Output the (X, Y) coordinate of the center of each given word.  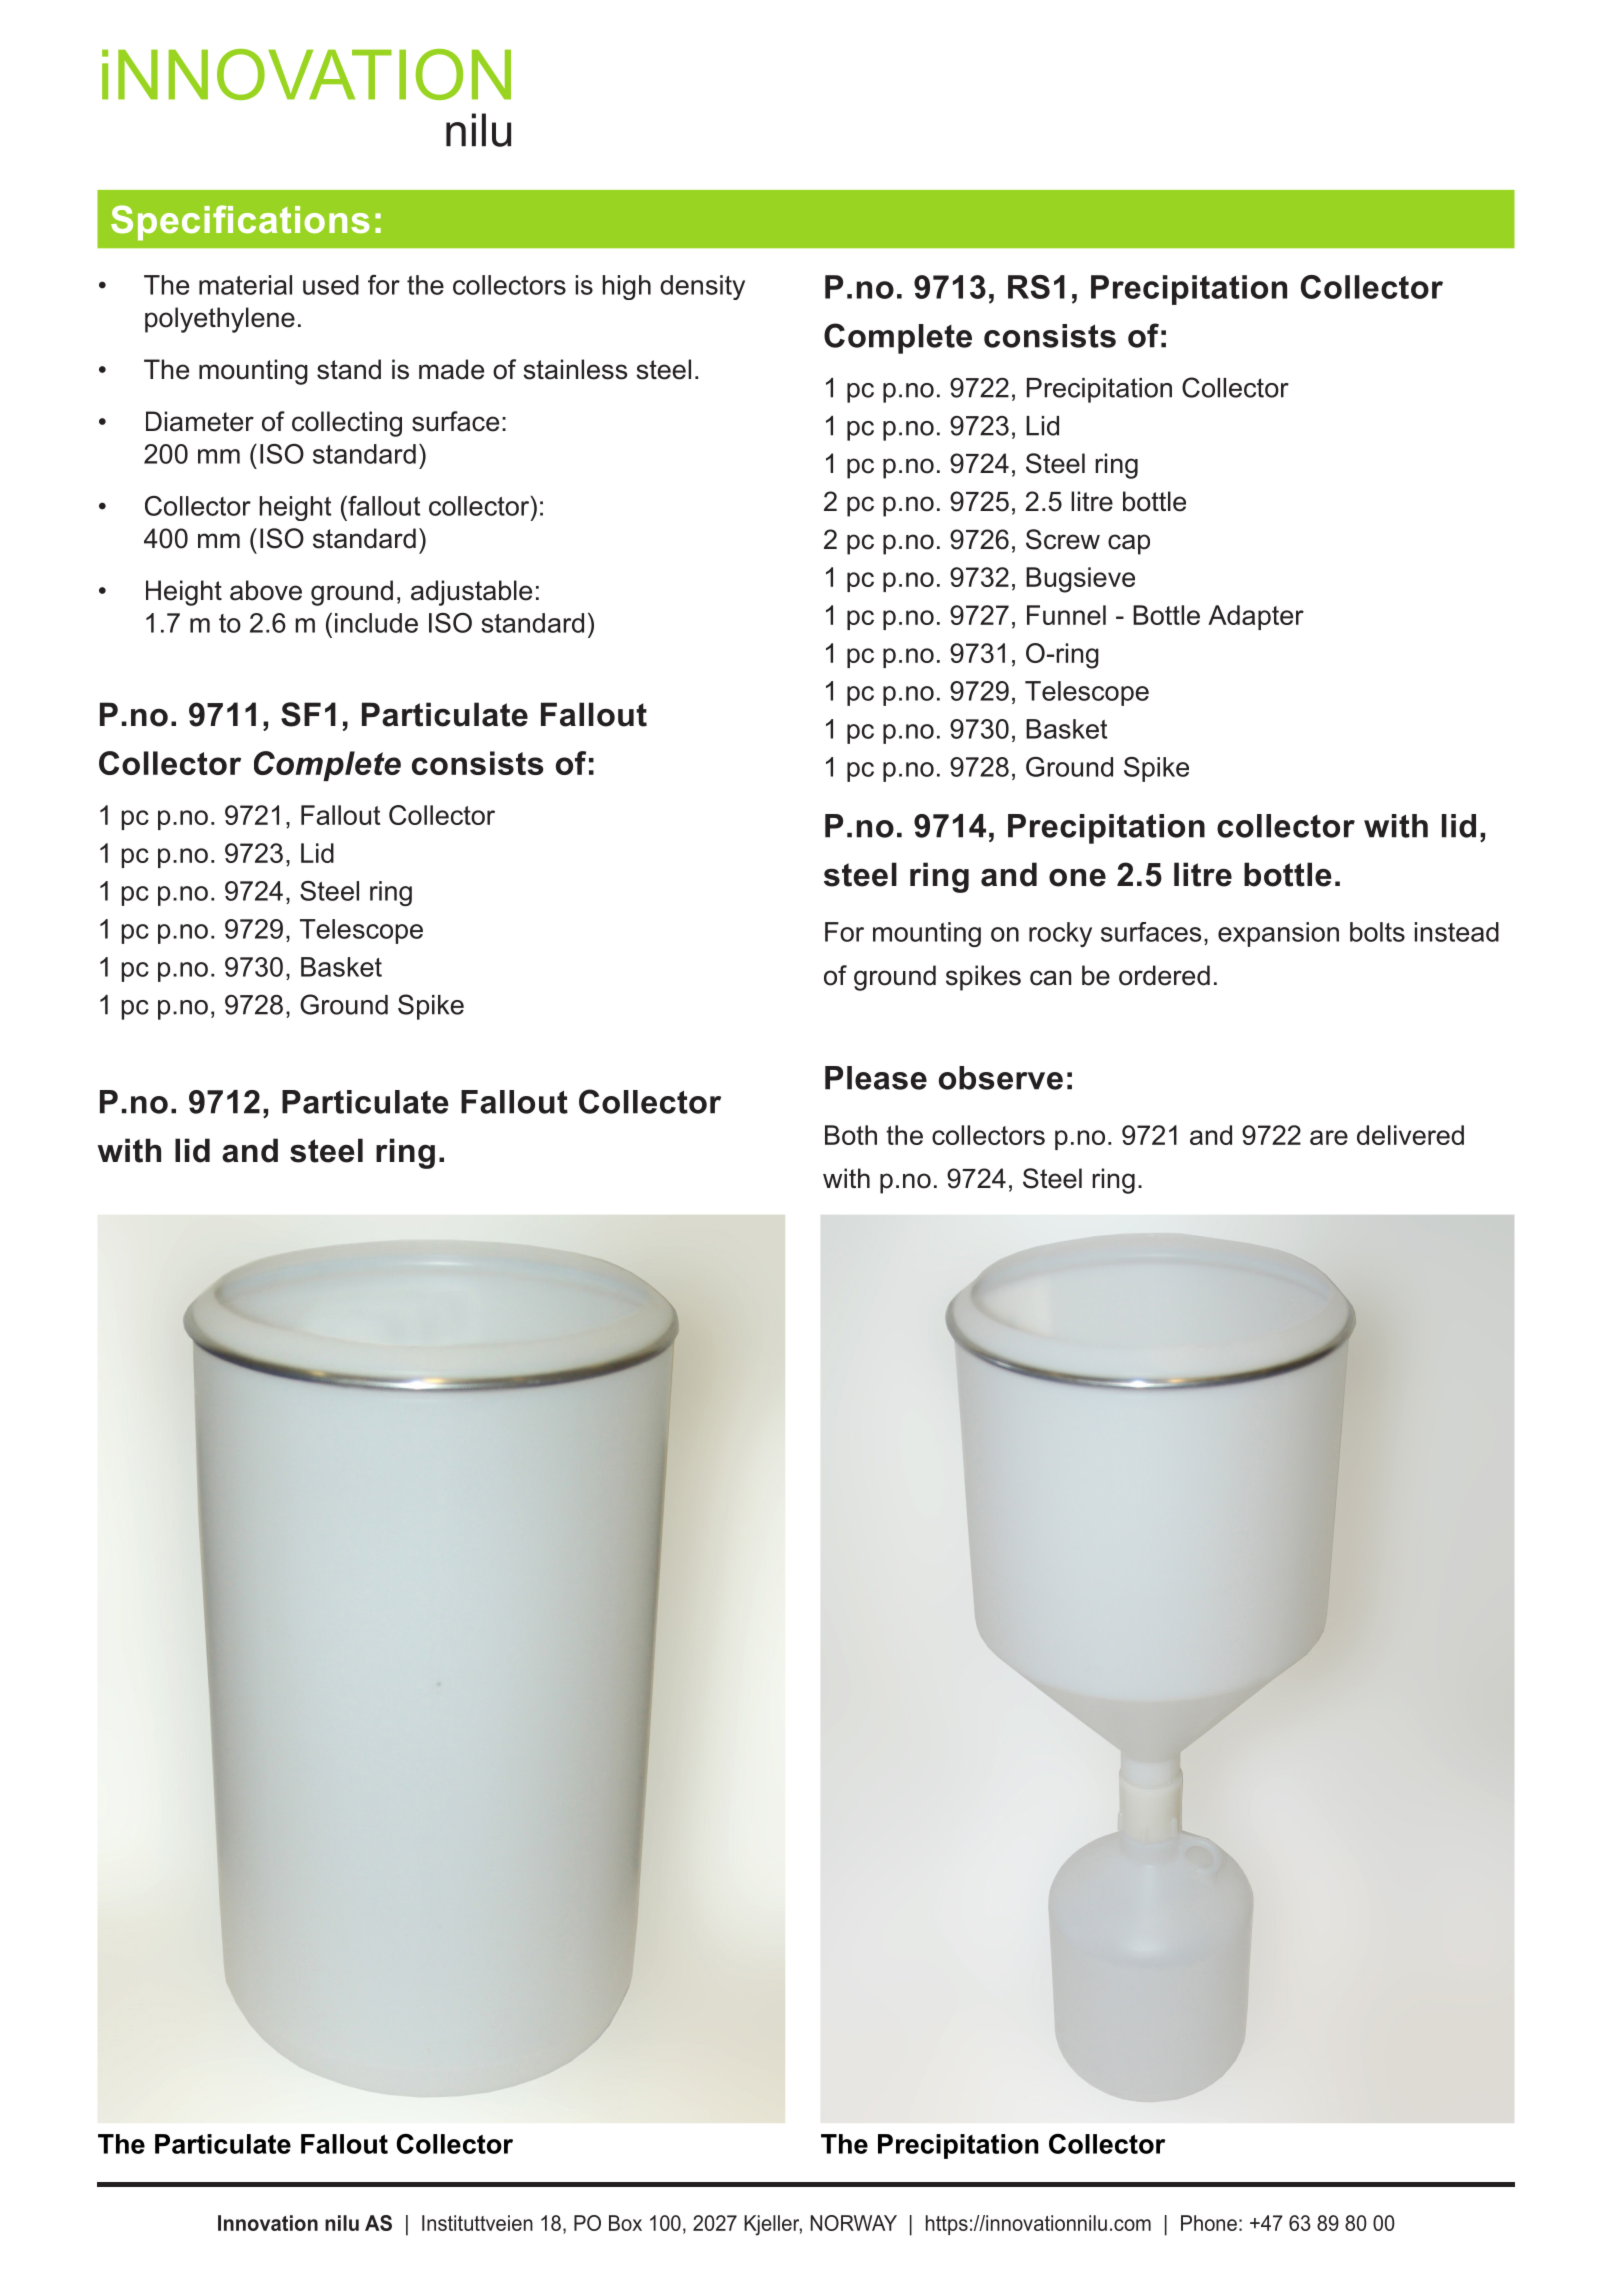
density (702, 287)
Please (876, 1078)
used (331, 285)
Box (625, 2223)
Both (851, 1135)
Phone (1209, 2223)
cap (1129, 544)
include (376, 623)
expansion (1278, 934)
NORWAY (853, 2223)
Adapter (1256, 617)
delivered (1410, 1135)
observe (1001, 1078)
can (1050, 978)
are (1329, 1137)
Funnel (1066, 615)
